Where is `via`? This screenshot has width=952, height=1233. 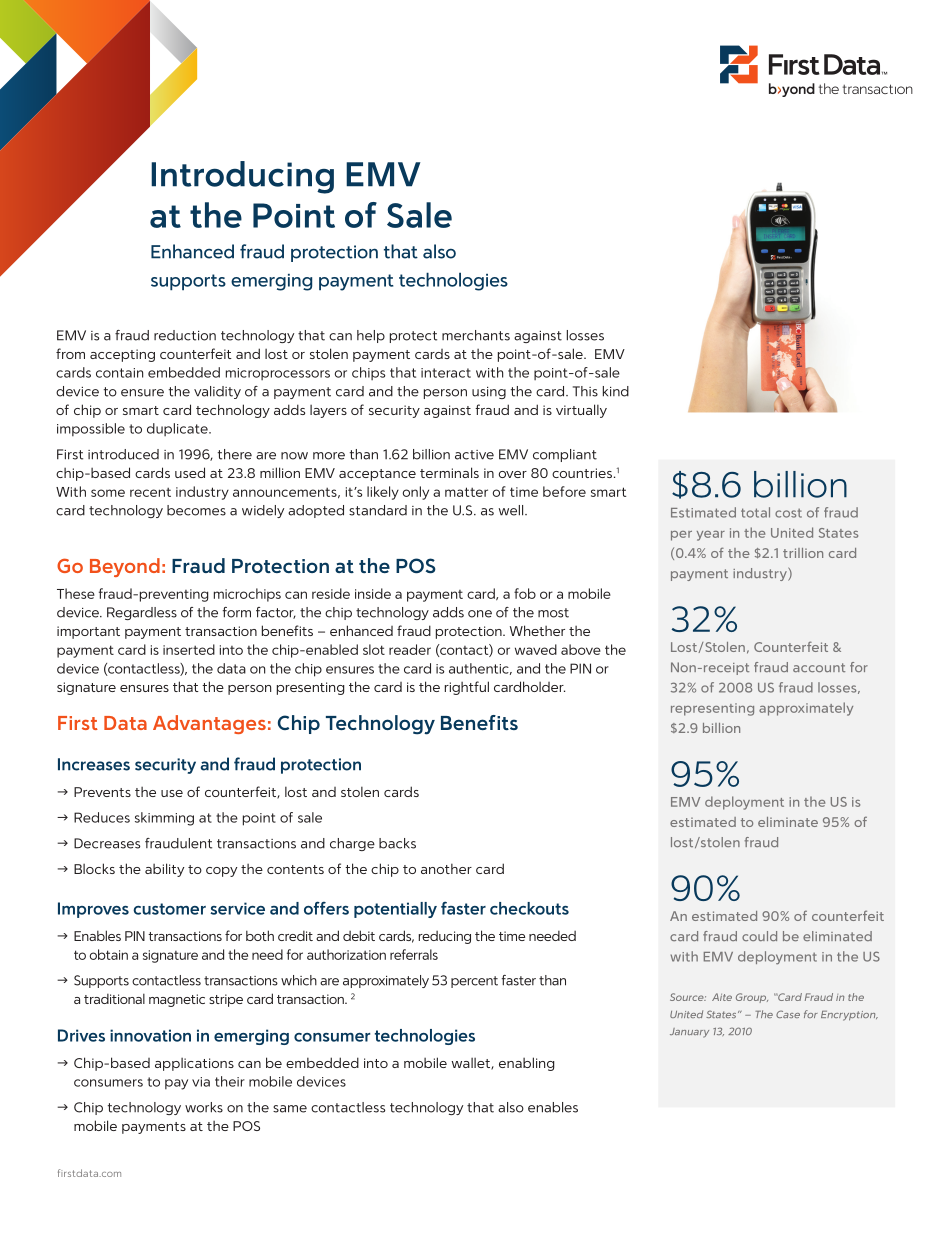
via is located at coordinates (201, 1082).
